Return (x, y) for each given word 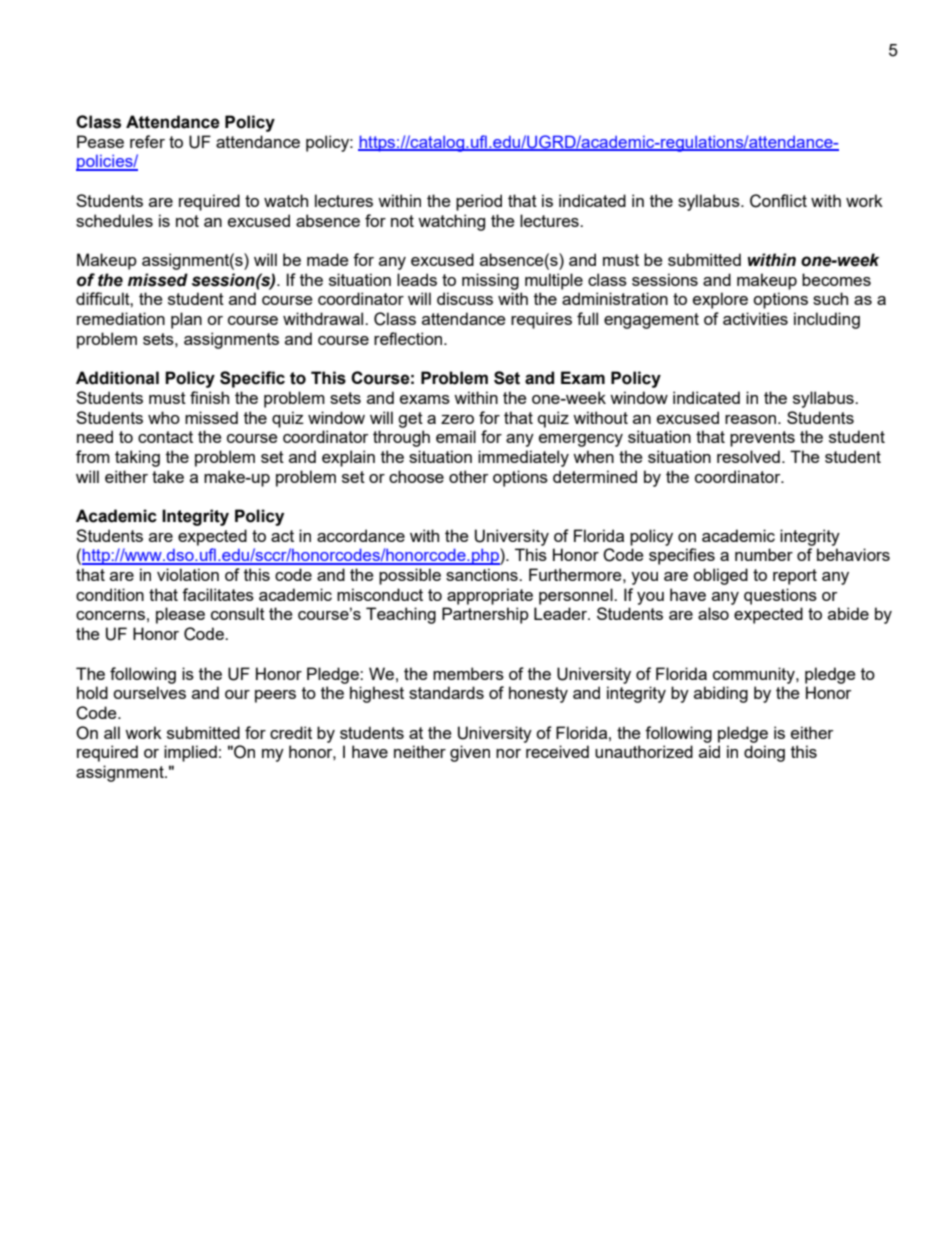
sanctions (483, 574)
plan (186, 320)
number (764, 554)
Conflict (778, 201)
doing (764, 753)
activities (755, 318)
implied (190, 753)
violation (188, 574)
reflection (409, 338)
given (470, 753)
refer (147, 141)
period (479, 202)
